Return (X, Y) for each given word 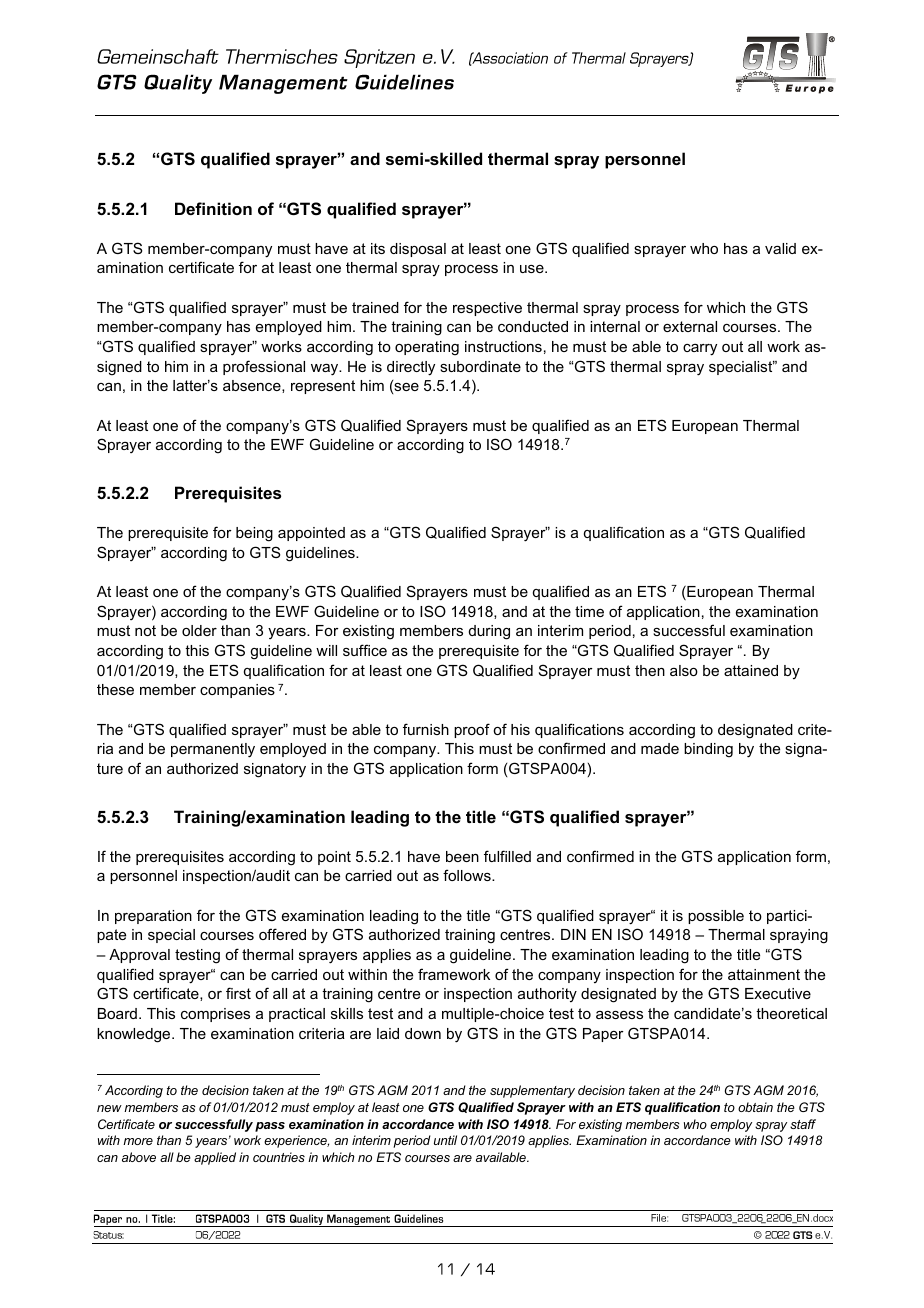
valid (780, 248)
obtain (755, 1107)
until (445, 1140)
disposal (418, 250)
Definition (213, 208)
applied (215, 1158)
